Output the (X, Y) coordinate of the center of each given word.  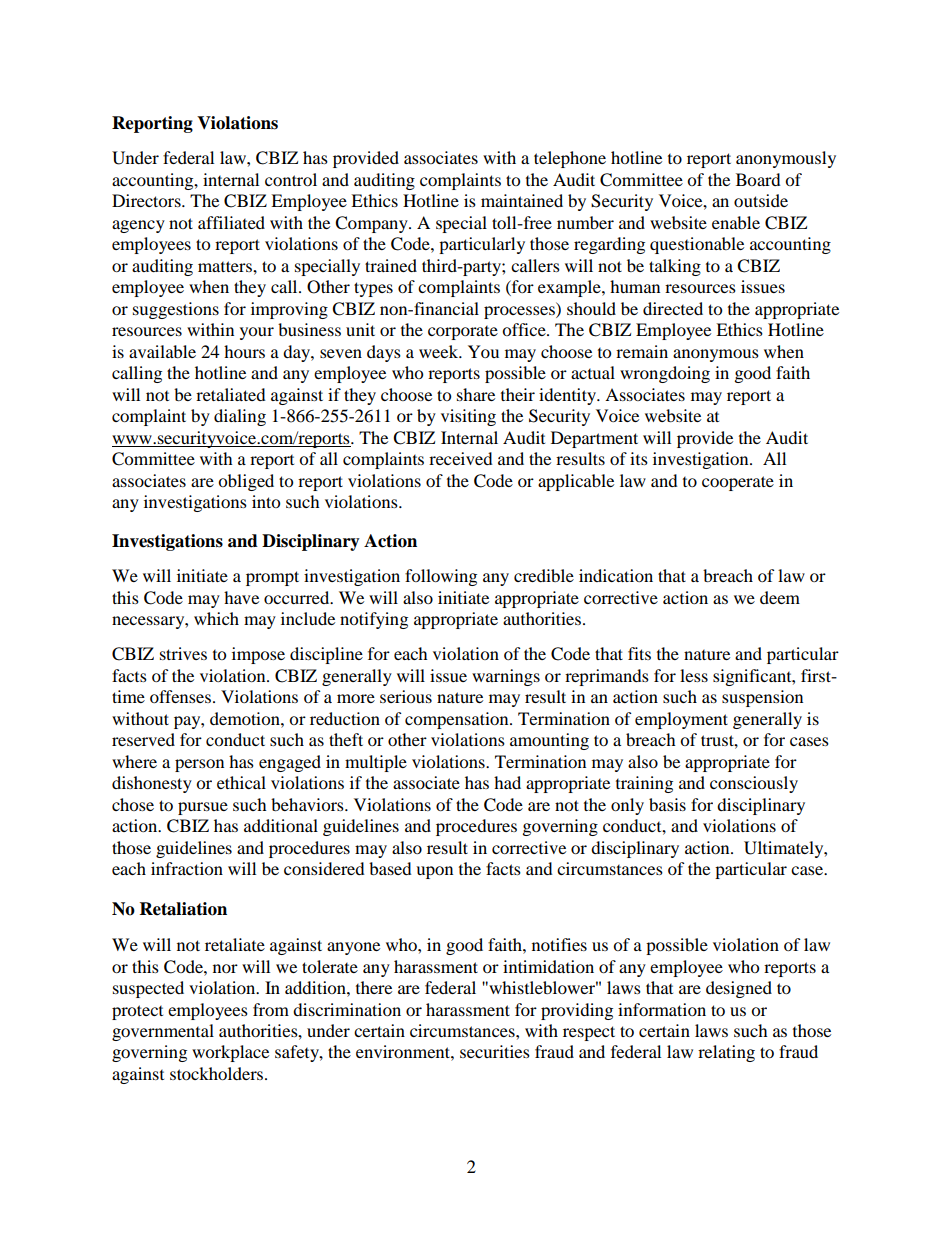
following (441, 577)
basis (667, 804)
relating (726, 1053)
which (216, 618)
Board (758, 179)
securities (495, 1051)
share (476, 394)
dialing (240, 417)
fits (639, 653)
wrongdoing (665, 374)
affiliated (231, 222)
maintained (522, 200)
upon (434, 872)
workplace (230, 1053)
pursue (203, 808)
